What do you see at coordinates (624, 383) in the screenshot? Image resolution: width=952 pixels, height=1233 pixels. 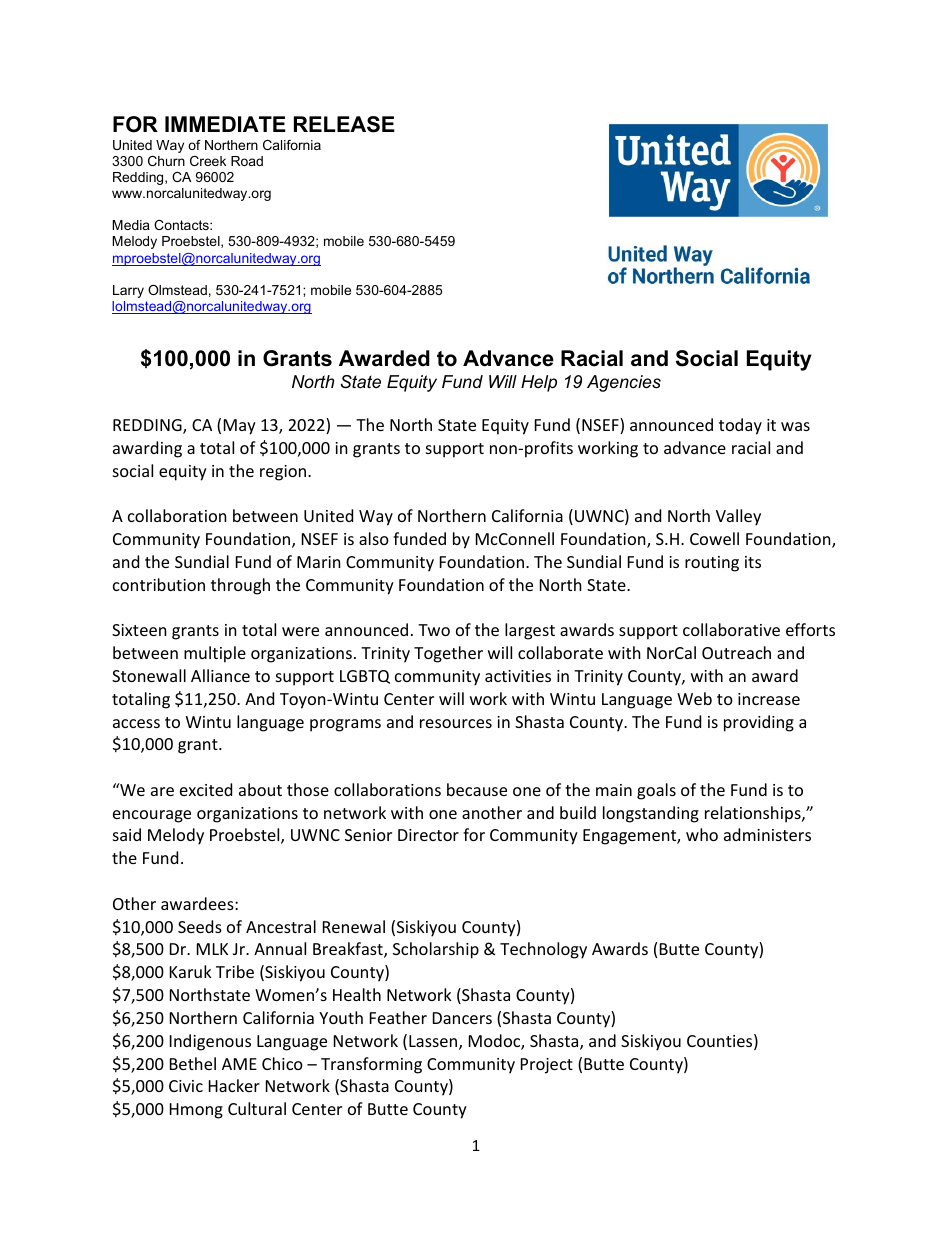 I see `Agencies` at bounding box center [624, 383].
